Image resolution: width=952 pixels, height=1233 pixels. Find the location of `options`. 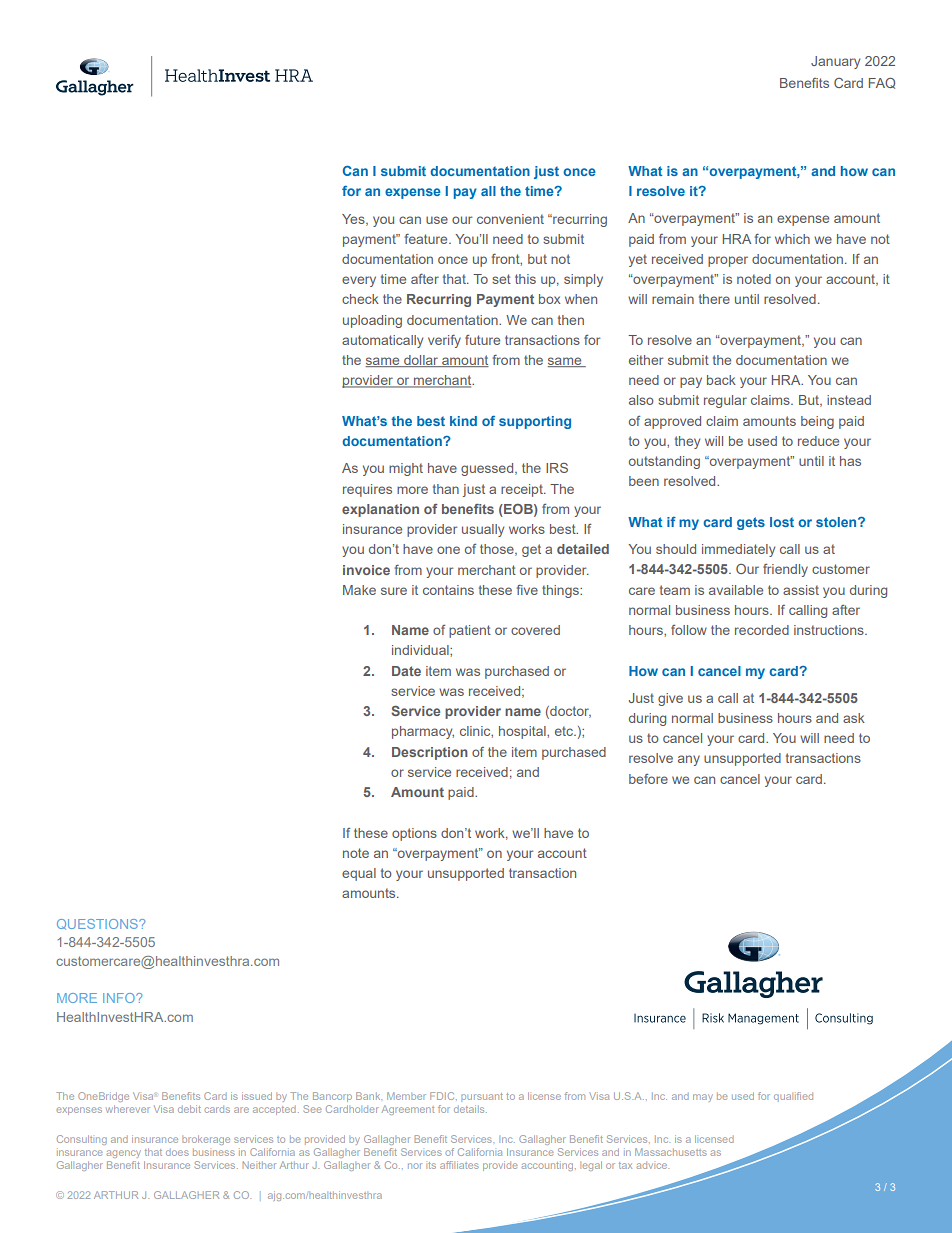

options is located at coordinates (414, 834).
